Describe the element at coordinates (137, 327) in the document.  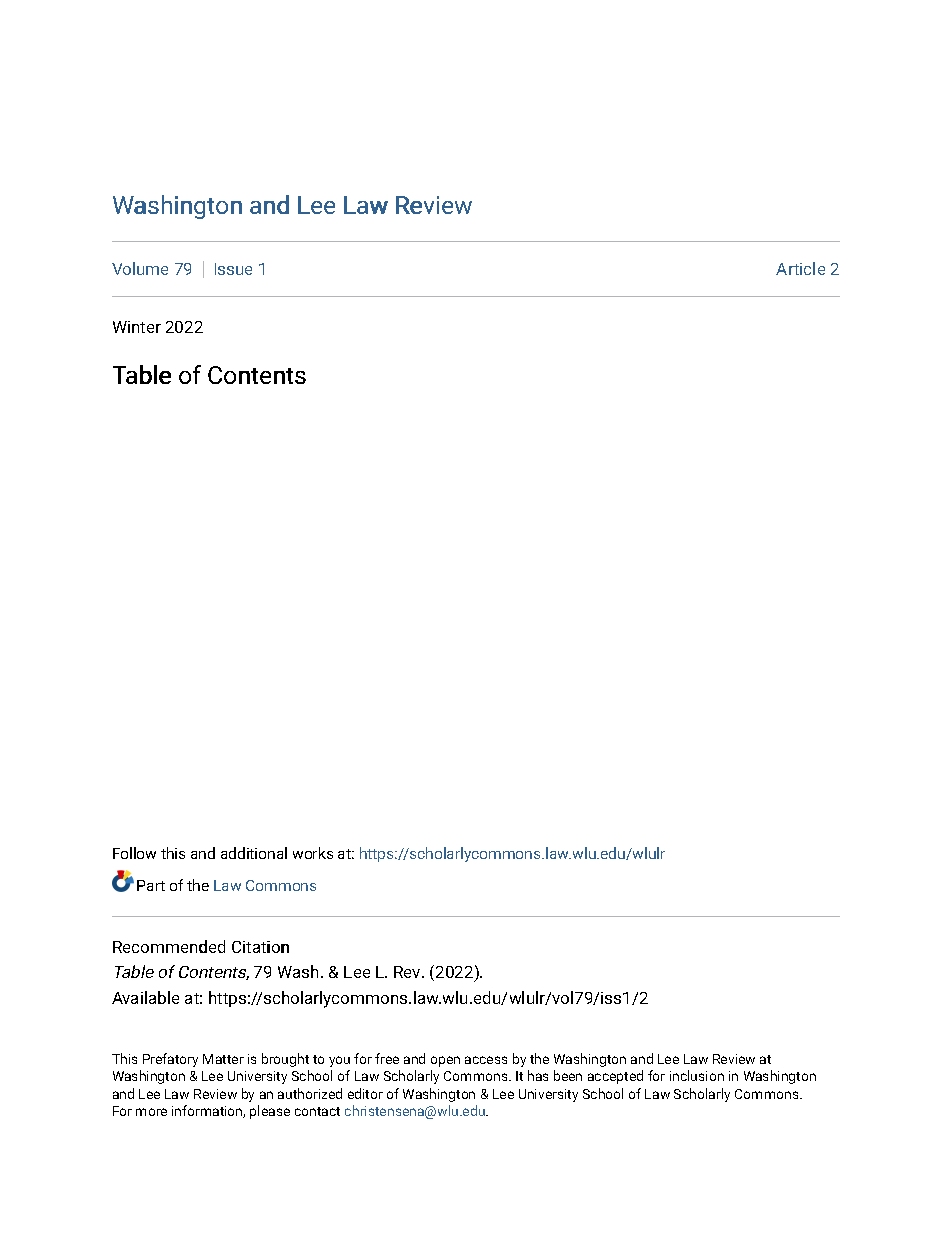
I see `Winter` at that location.
